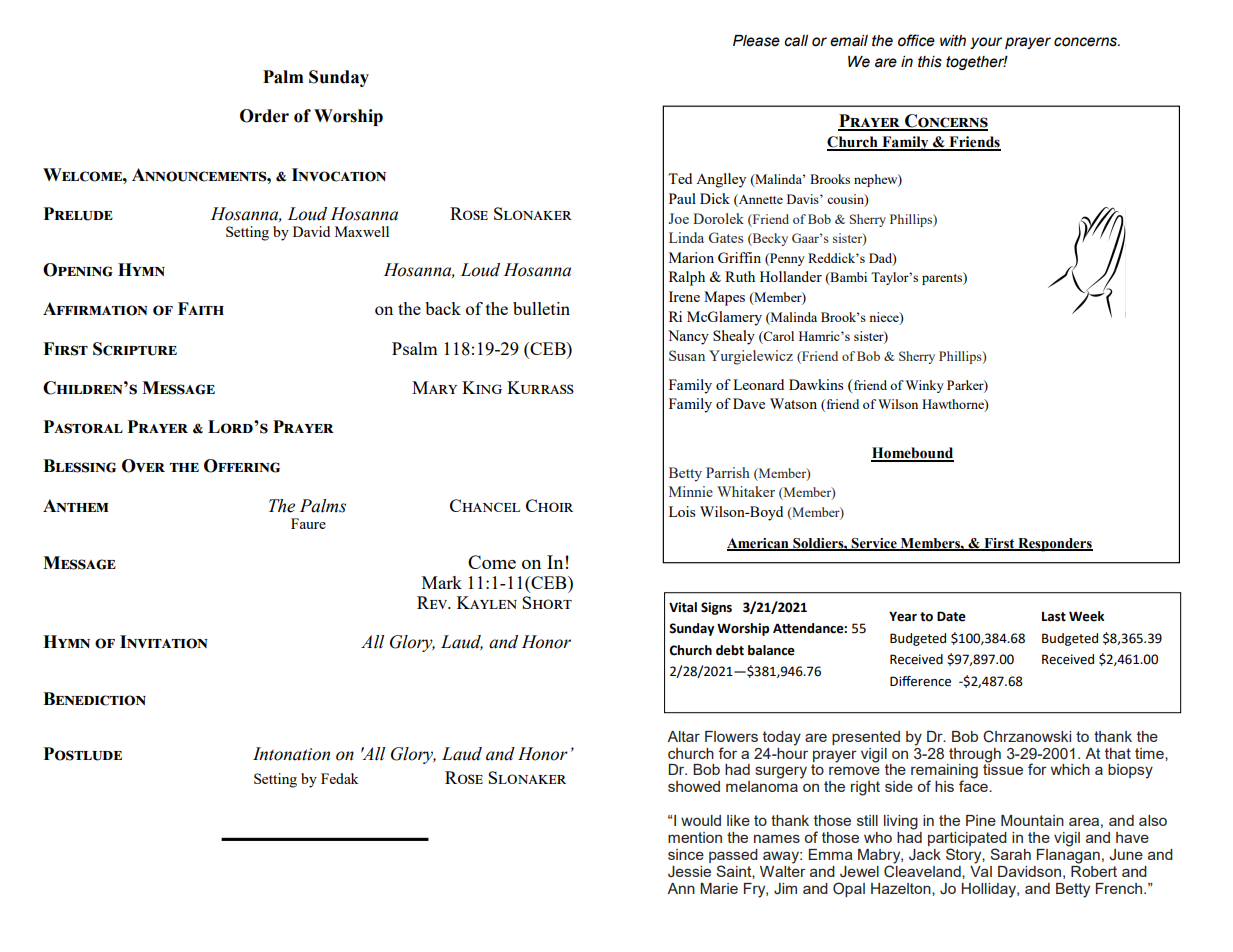  I want to click on Invitation, so click(164, 642).
